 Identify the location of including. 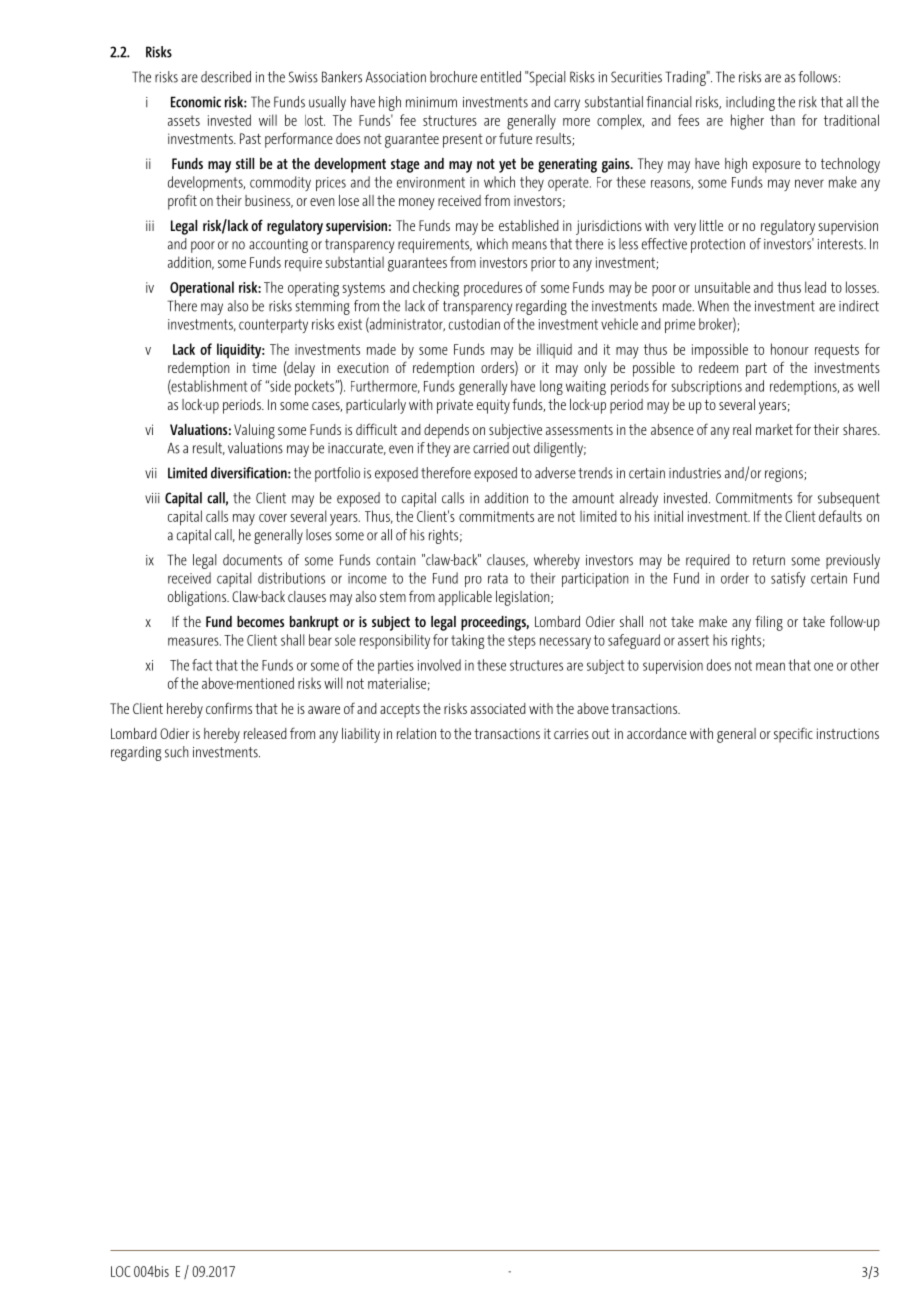
(750, 103).
